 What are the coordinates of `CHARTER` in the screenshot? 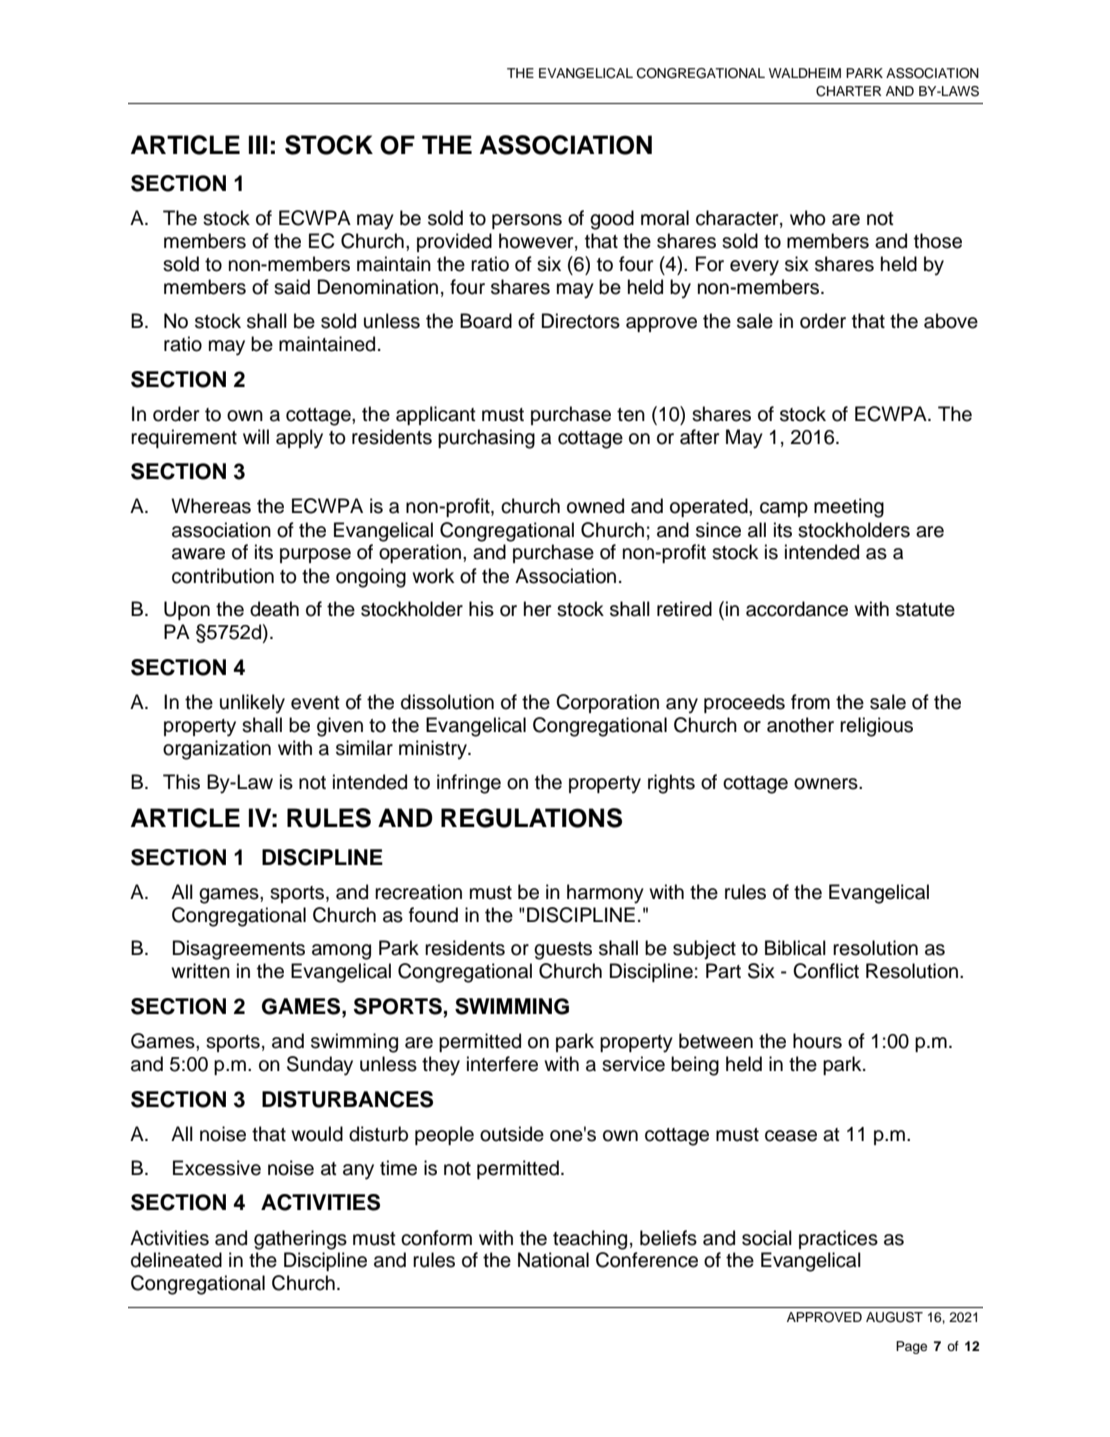 It's located at (848, 91).
